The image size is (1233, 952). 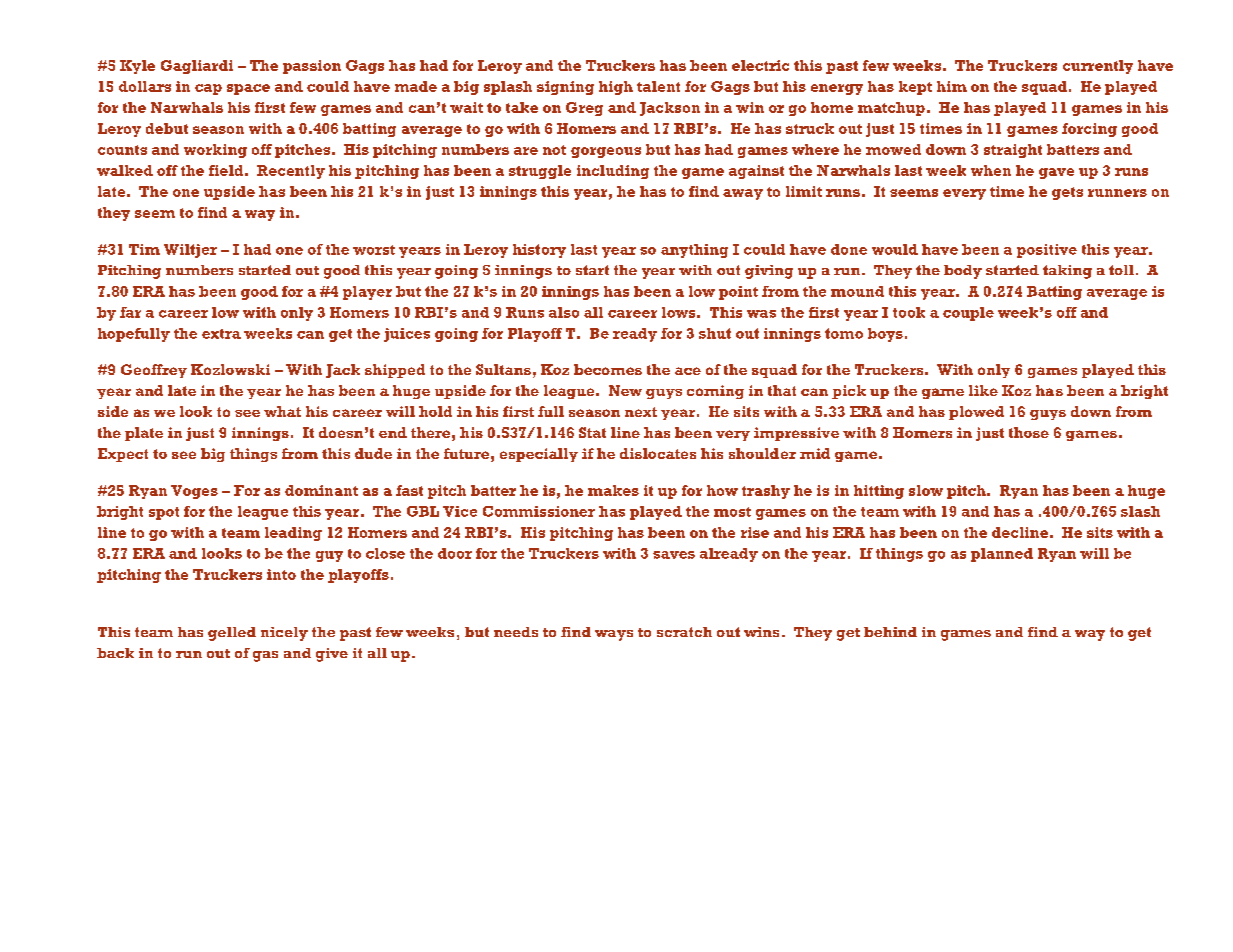 What do you see at coordinates (926, 490) in the page?
I see `slow` at bounding box center [926, 490].
